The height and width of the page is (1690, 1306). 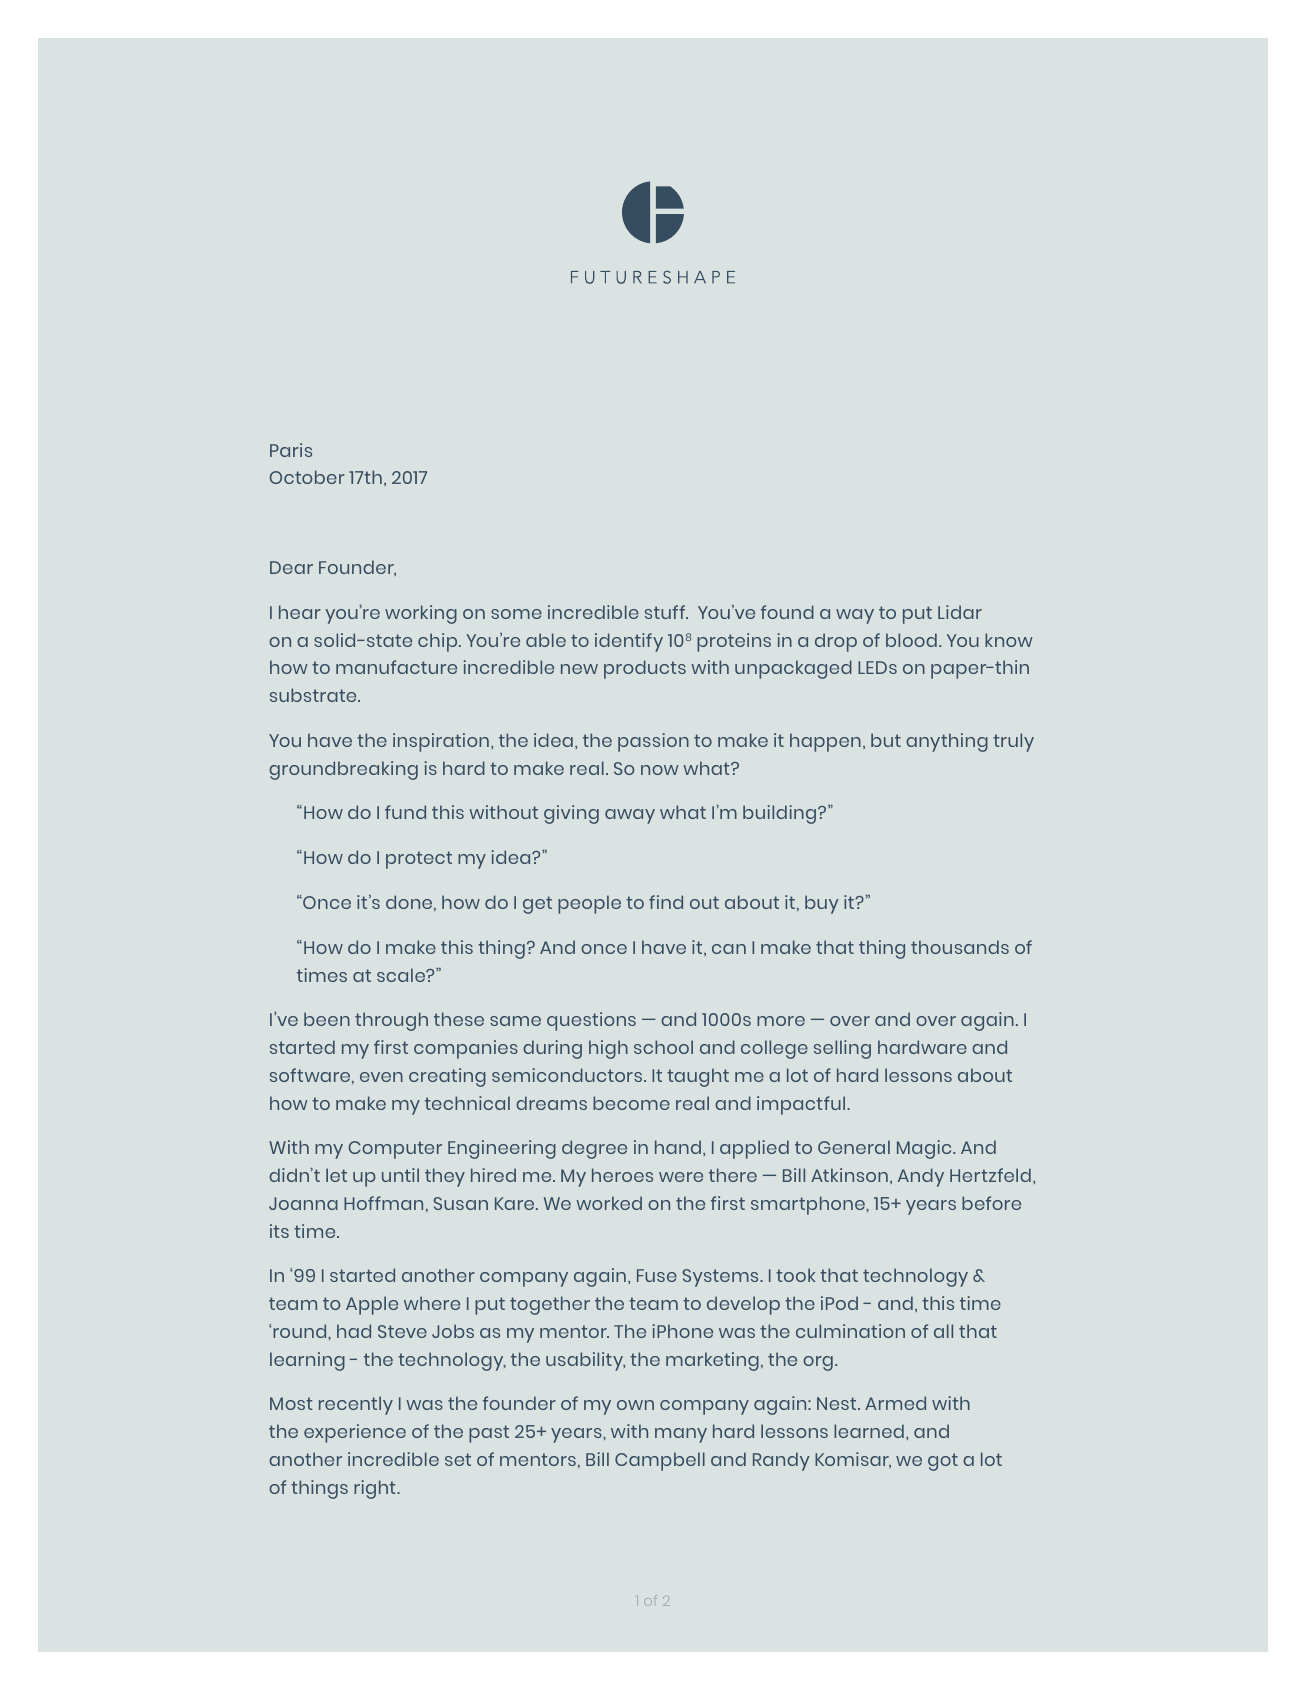 I want to click on Lidar, so click(x=960, y=612).
